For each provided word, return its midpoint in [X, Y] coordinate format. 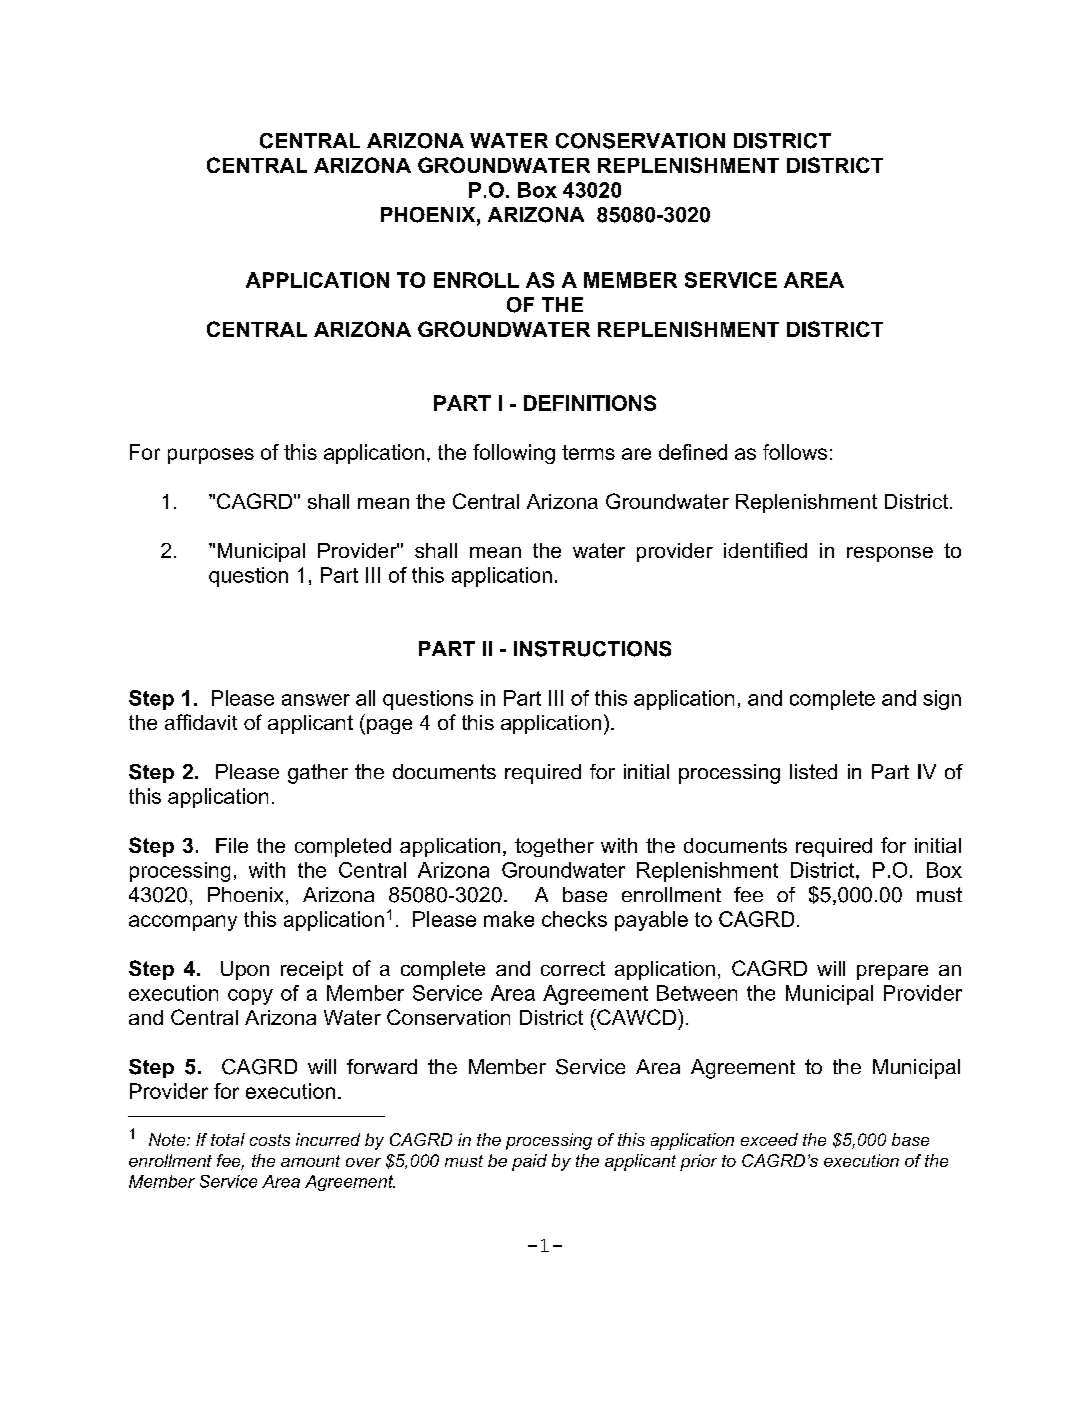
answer [316, 700]
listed [813, 771]
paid [529, 1162]
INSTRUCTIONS [592, 649]
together [554, 847]
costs [270, 1140]
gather [318, 774]
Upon [245, 970]
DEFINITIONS [590, 403]
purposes [211, 456]
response [890, 554]
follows [795, 452]
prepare [892, 972]
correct [573, 968]
